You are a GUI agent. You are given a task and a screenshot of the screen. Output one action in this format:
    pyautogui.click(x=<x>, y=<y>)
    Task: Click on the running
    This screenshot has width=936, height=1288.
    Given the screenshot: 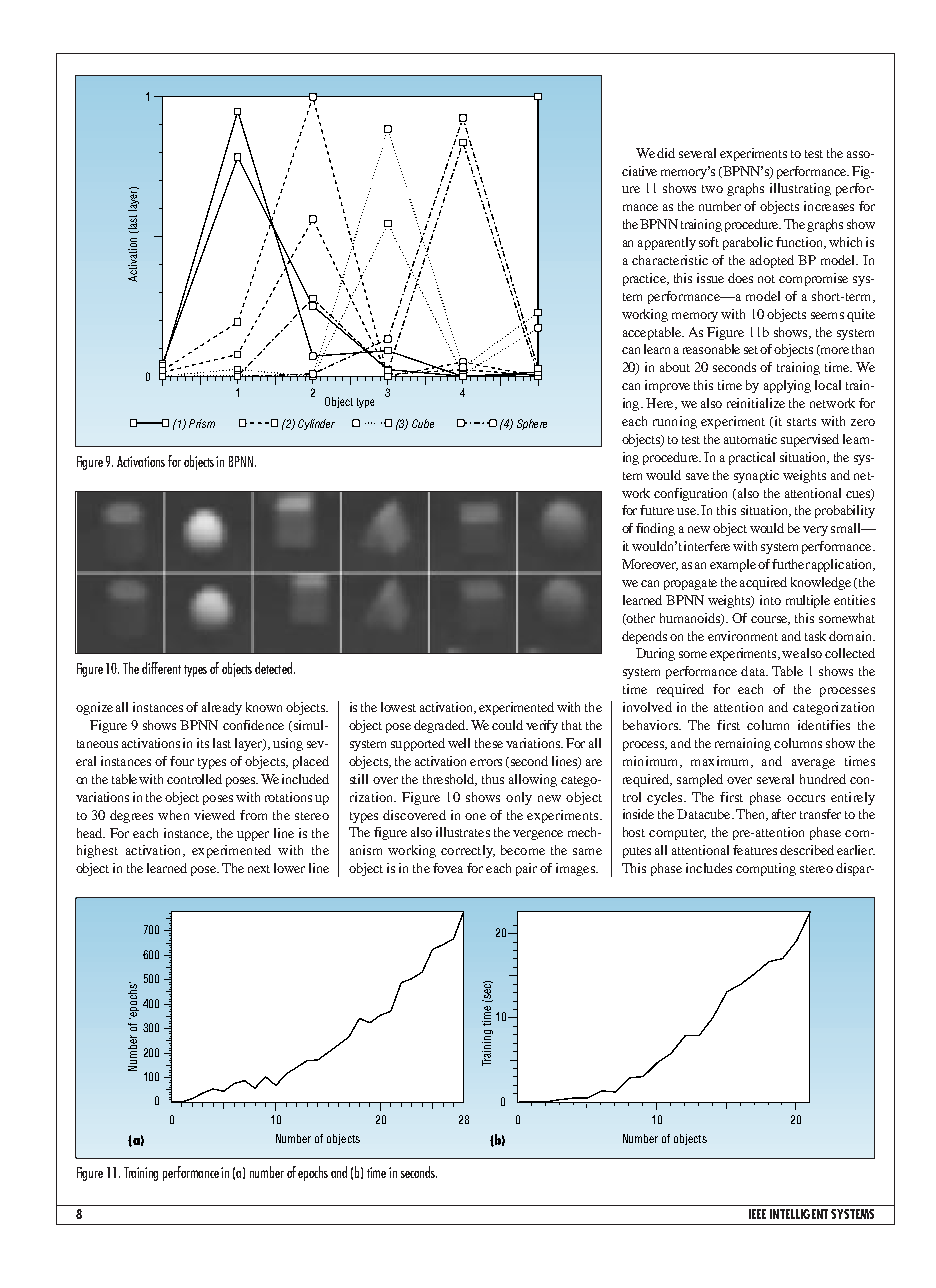 What is the action you would take?
    pyautogui.click(x=675, y=422)
